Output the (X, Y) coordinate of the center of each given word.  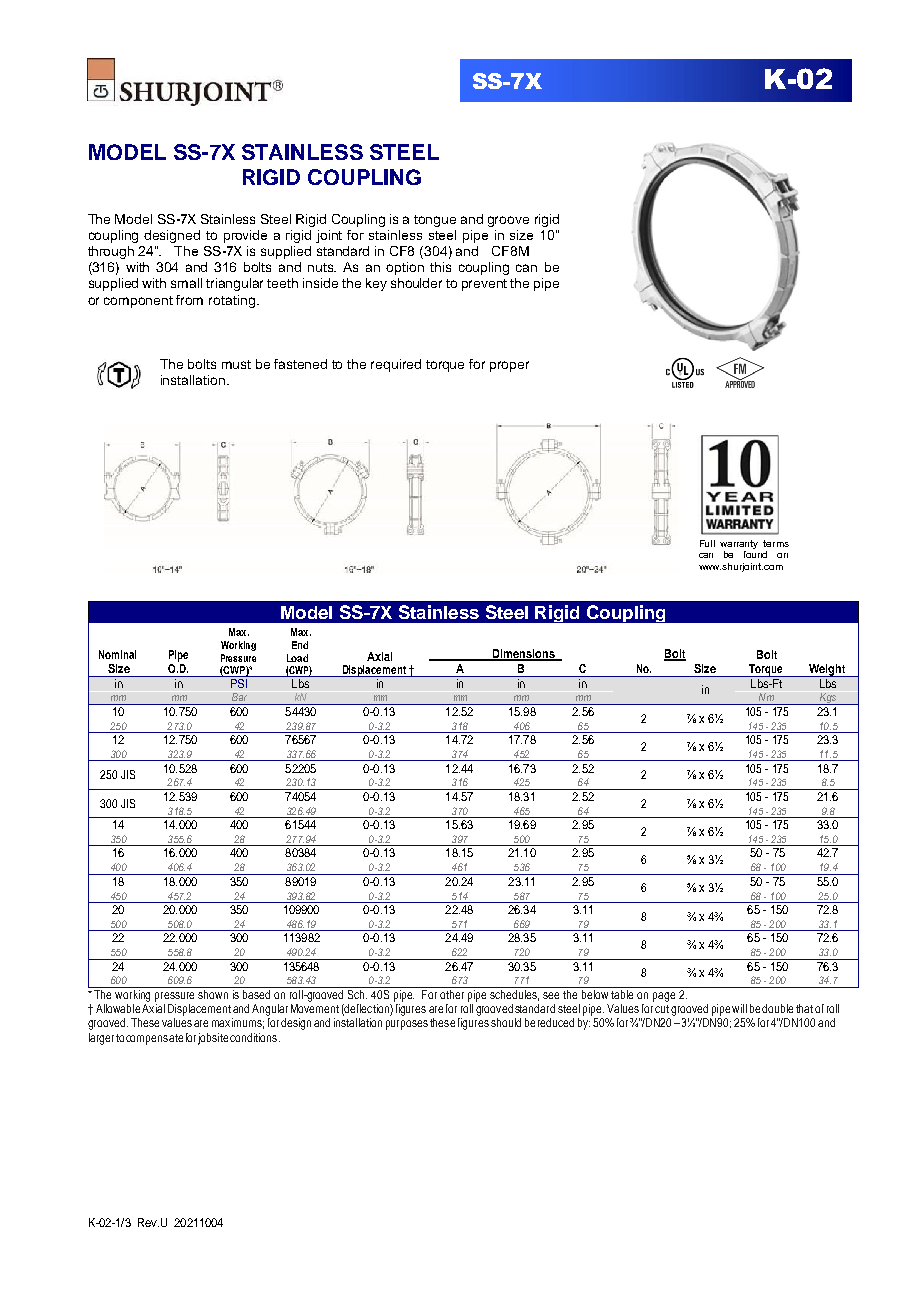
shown (214, 993)
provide (245, 236)
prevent (484, 285)
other (453, 993)
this (440, 267)
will (739, 1008)
